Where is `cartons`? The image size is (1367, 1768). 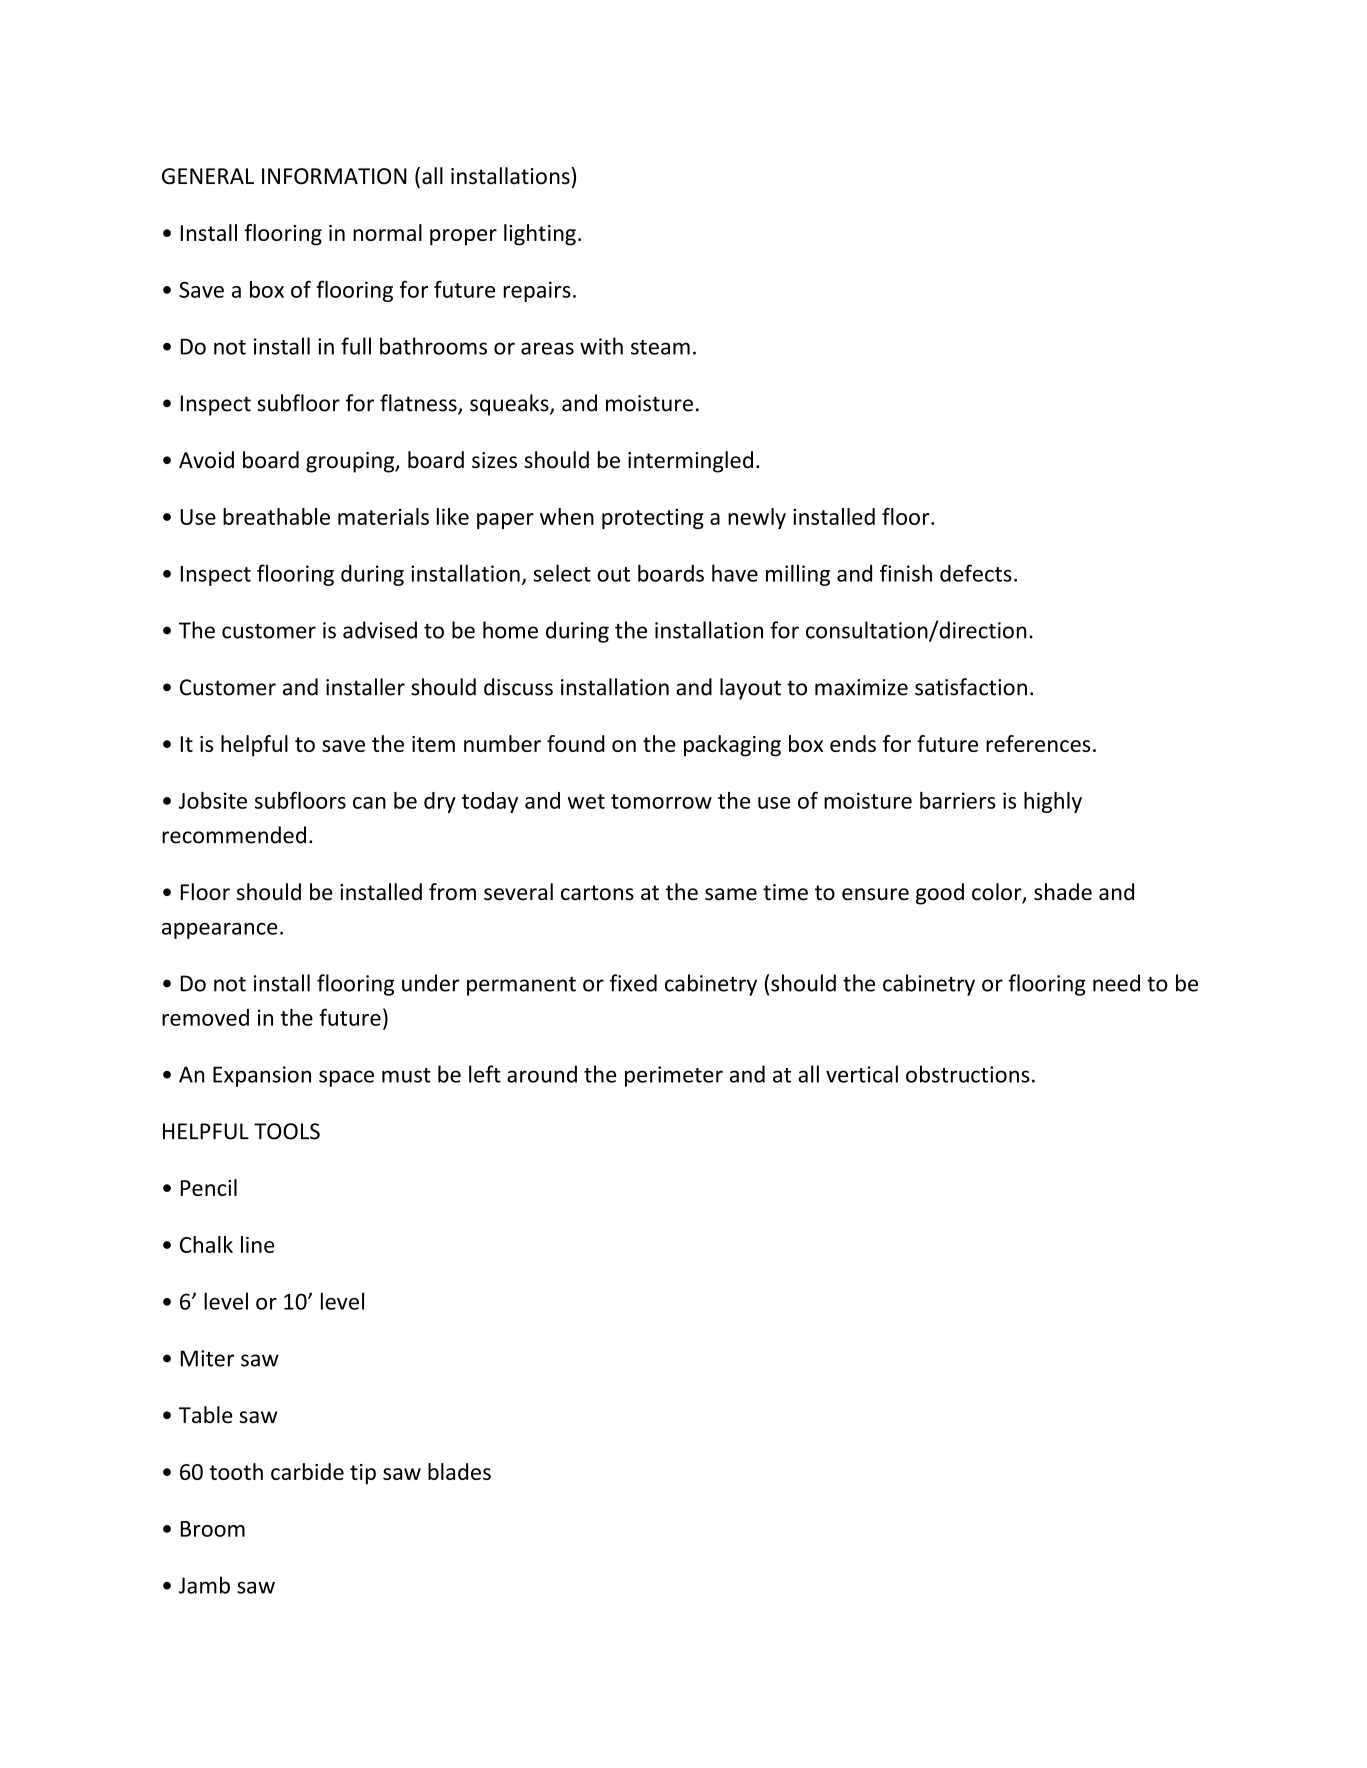 cartons is located at coordinates (597, 893).
